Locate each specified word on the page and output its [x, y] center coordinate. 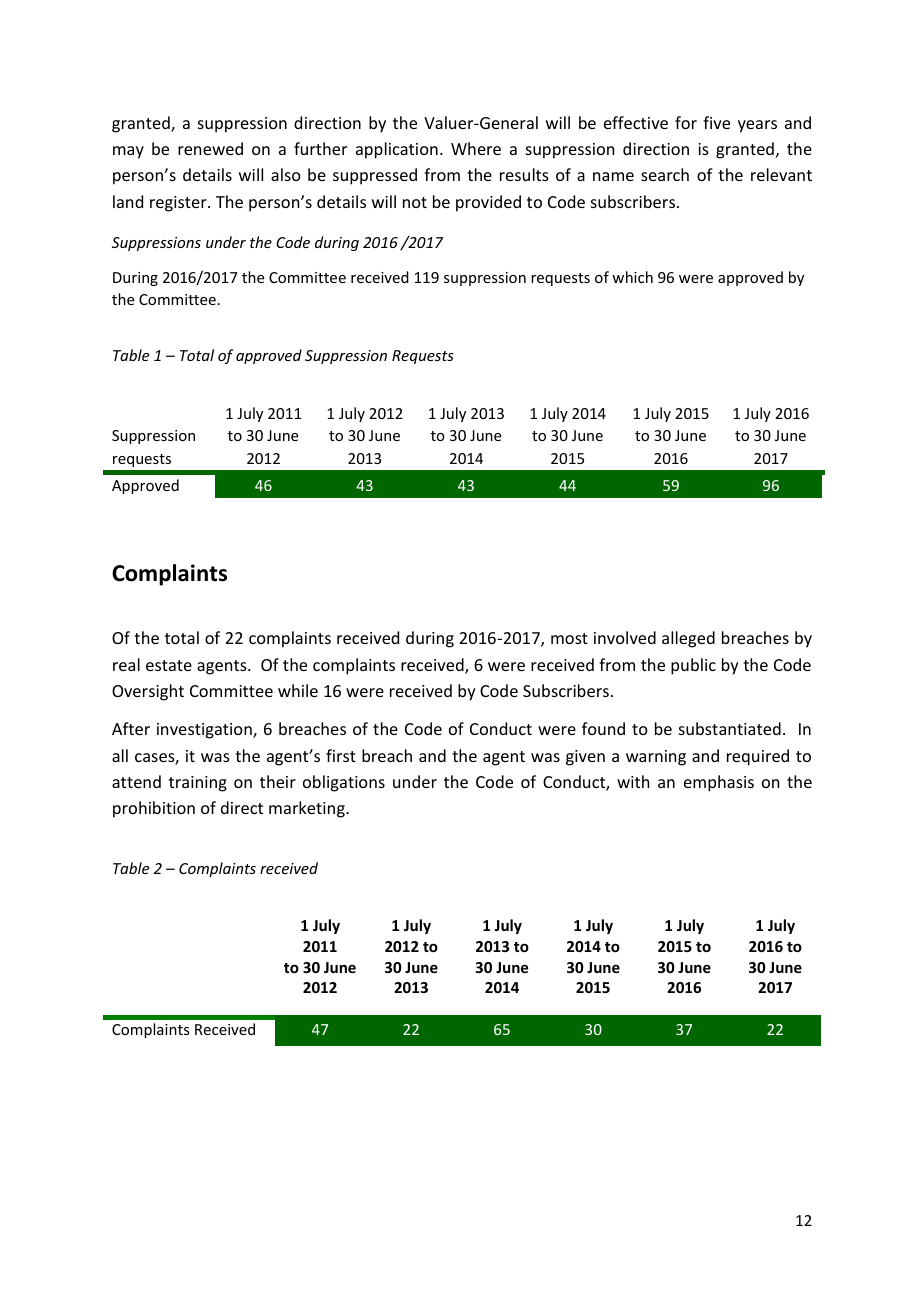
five [716, 122]
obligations [344, 783]
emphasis [719, 783]
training [198, 784]
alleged [688, 639]
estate [169, 665]
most [569, 638]
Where [476, 148]
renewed [210, 148]
